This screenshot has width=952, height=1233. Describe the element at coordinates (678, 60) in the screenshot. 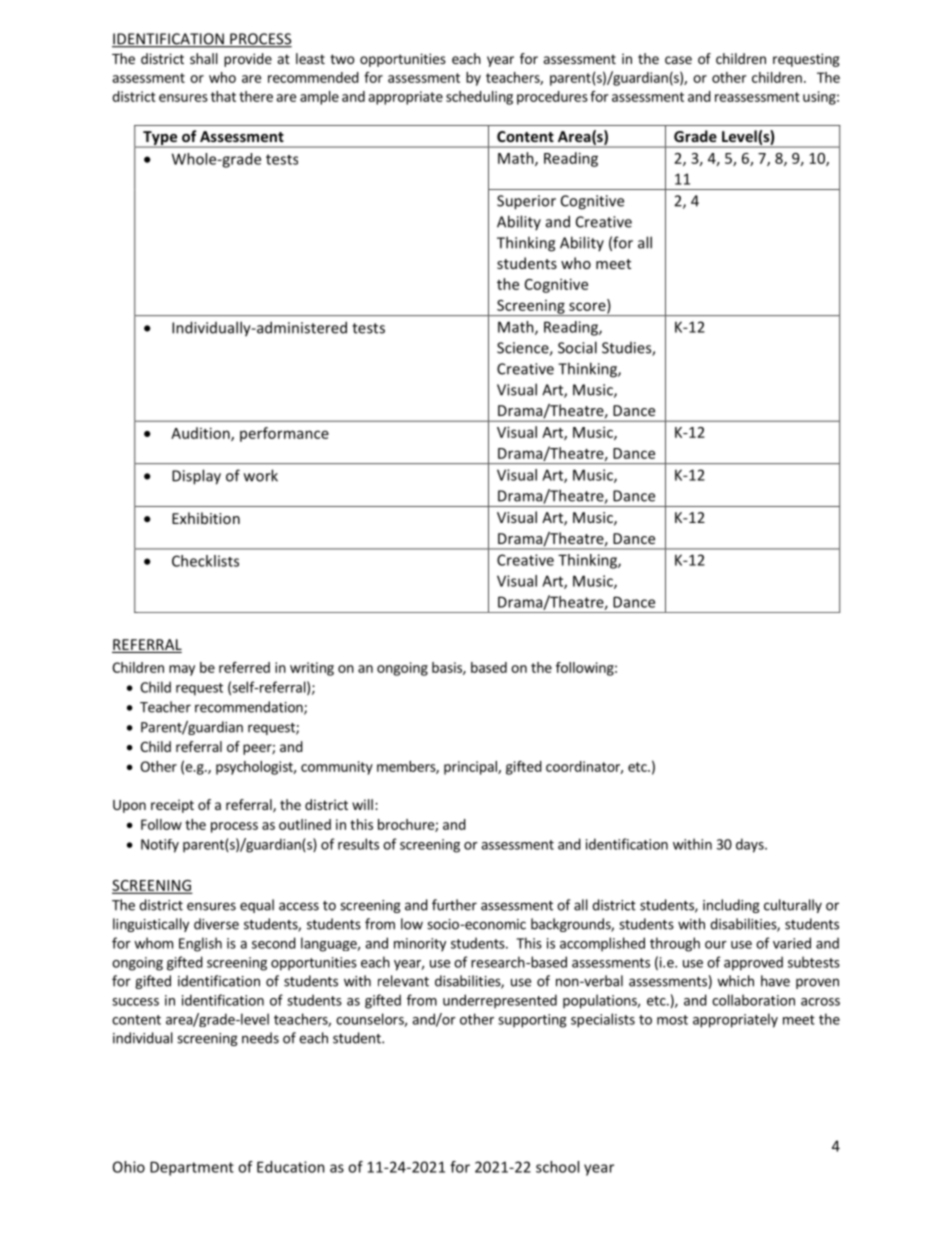

I see `case` at that location.
